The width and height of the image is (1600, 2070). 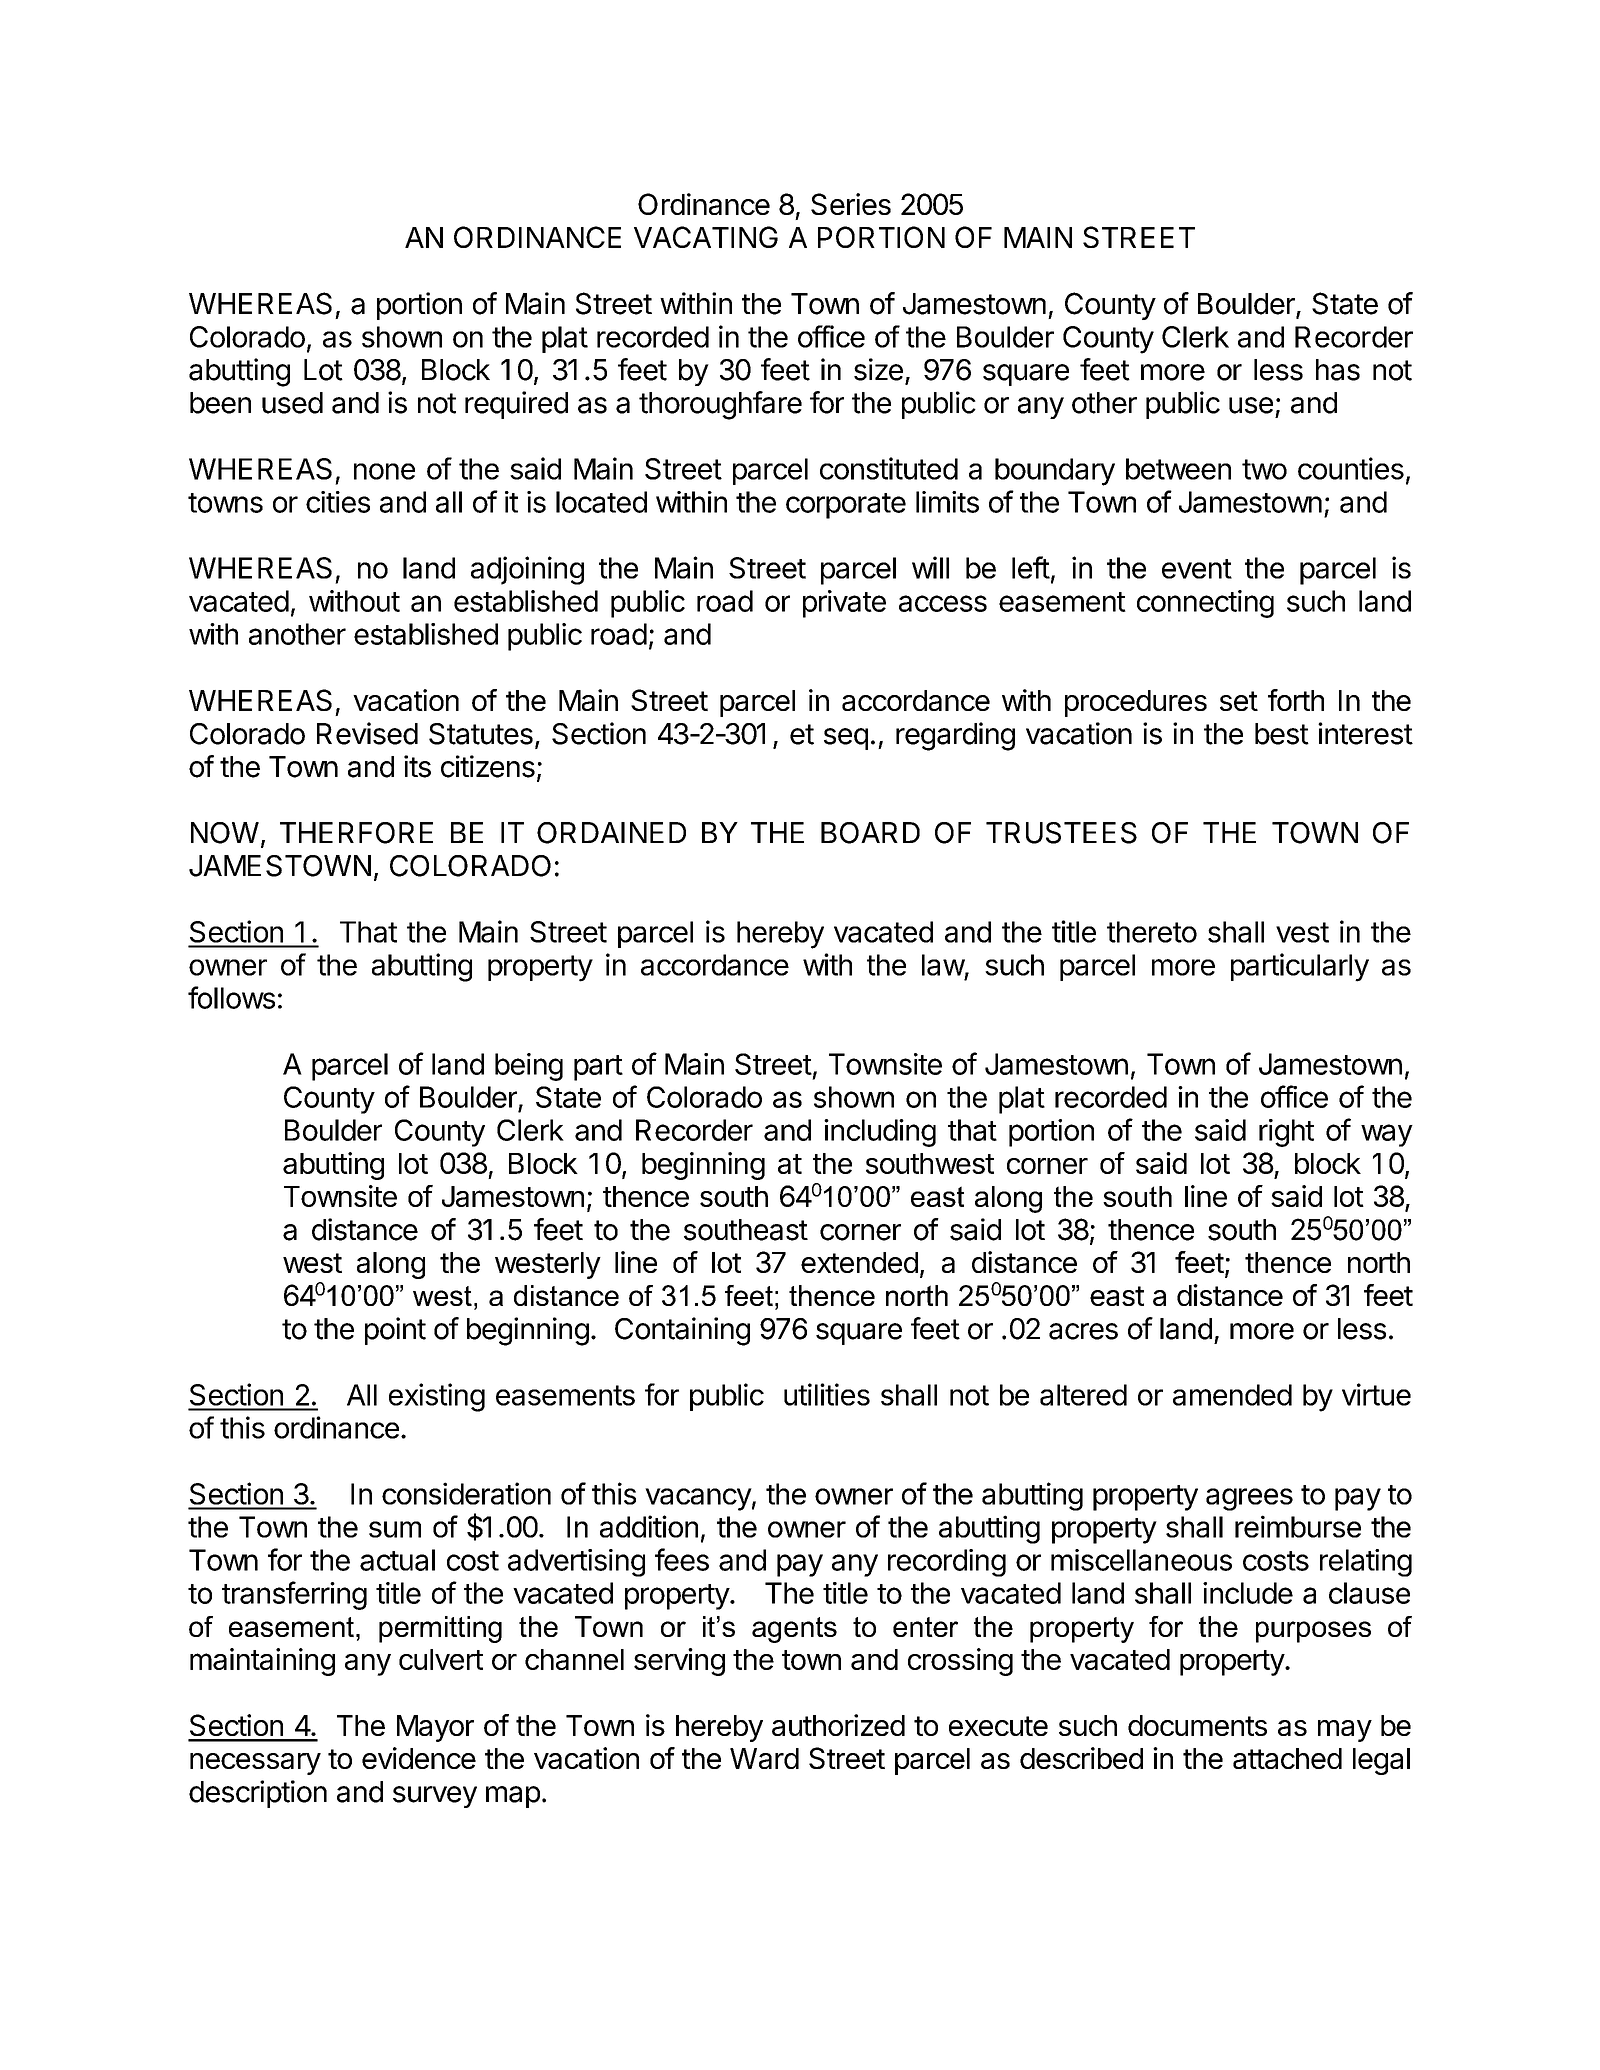 I want to click on used, so click(x=292, y=403).
